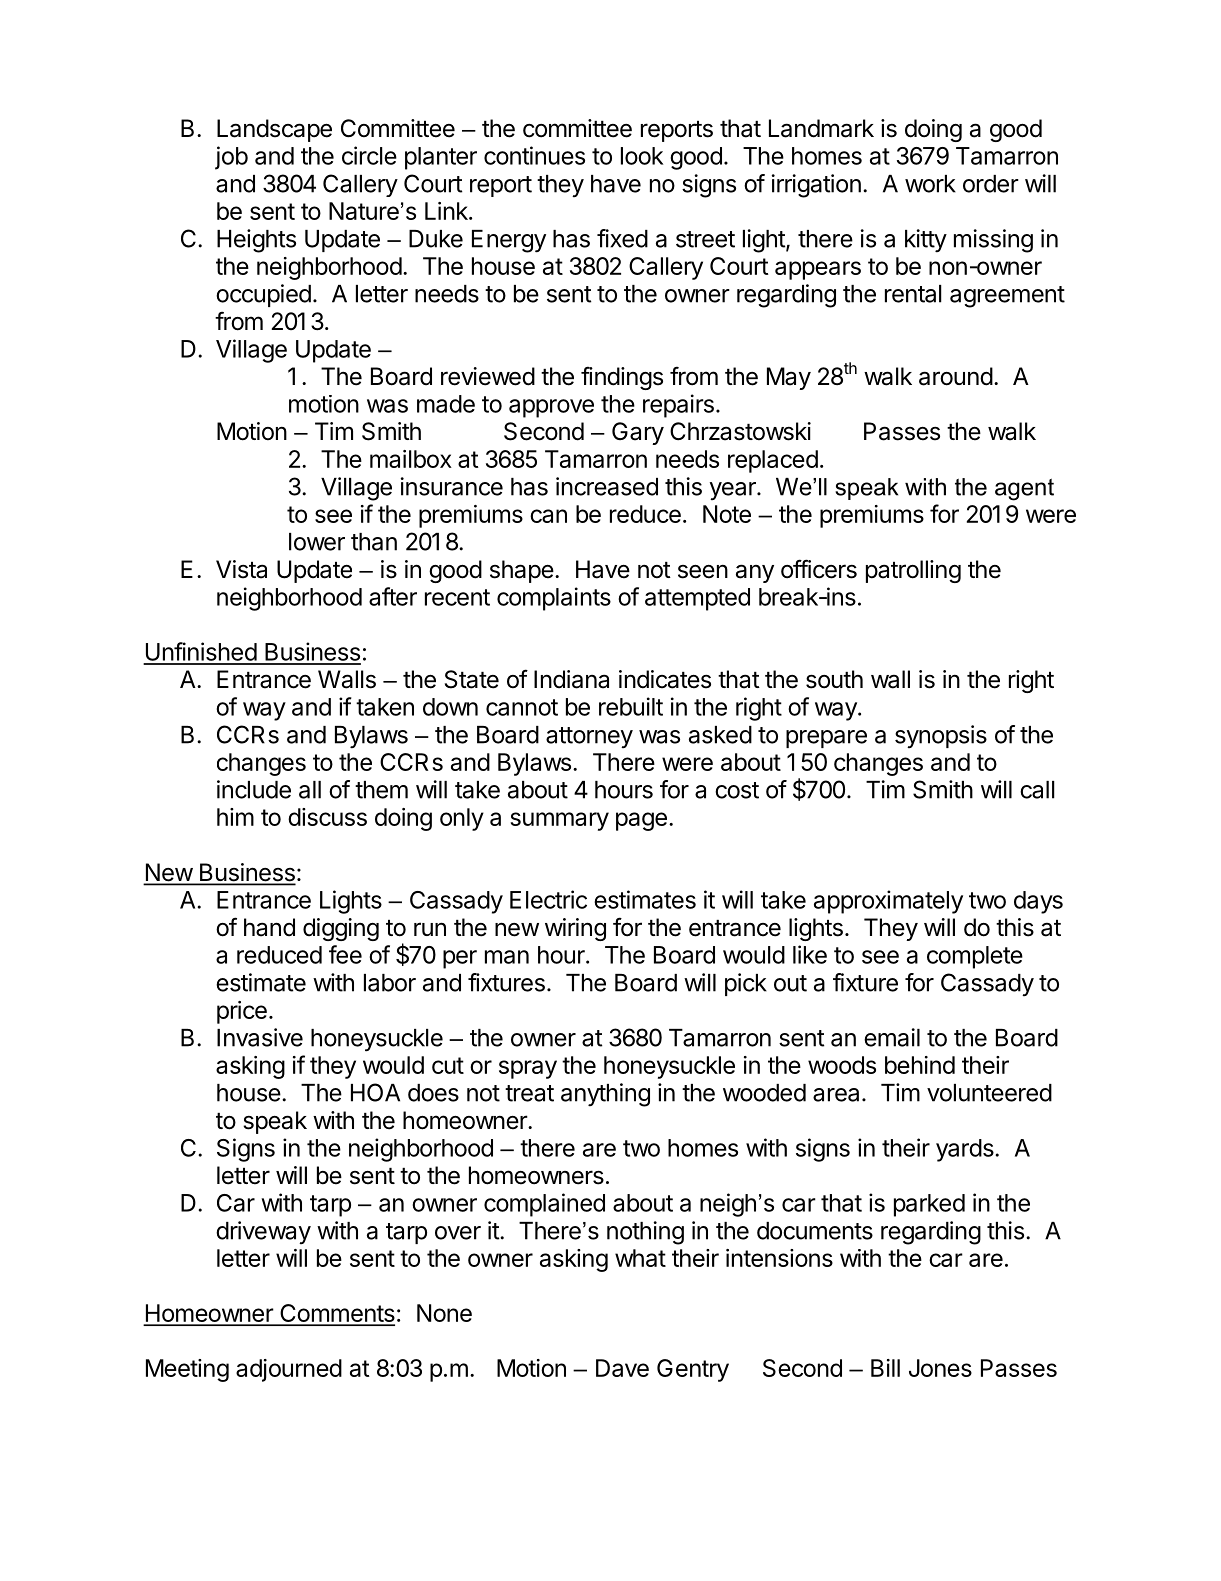  I want to click on Landscape, so click(274, 130).
